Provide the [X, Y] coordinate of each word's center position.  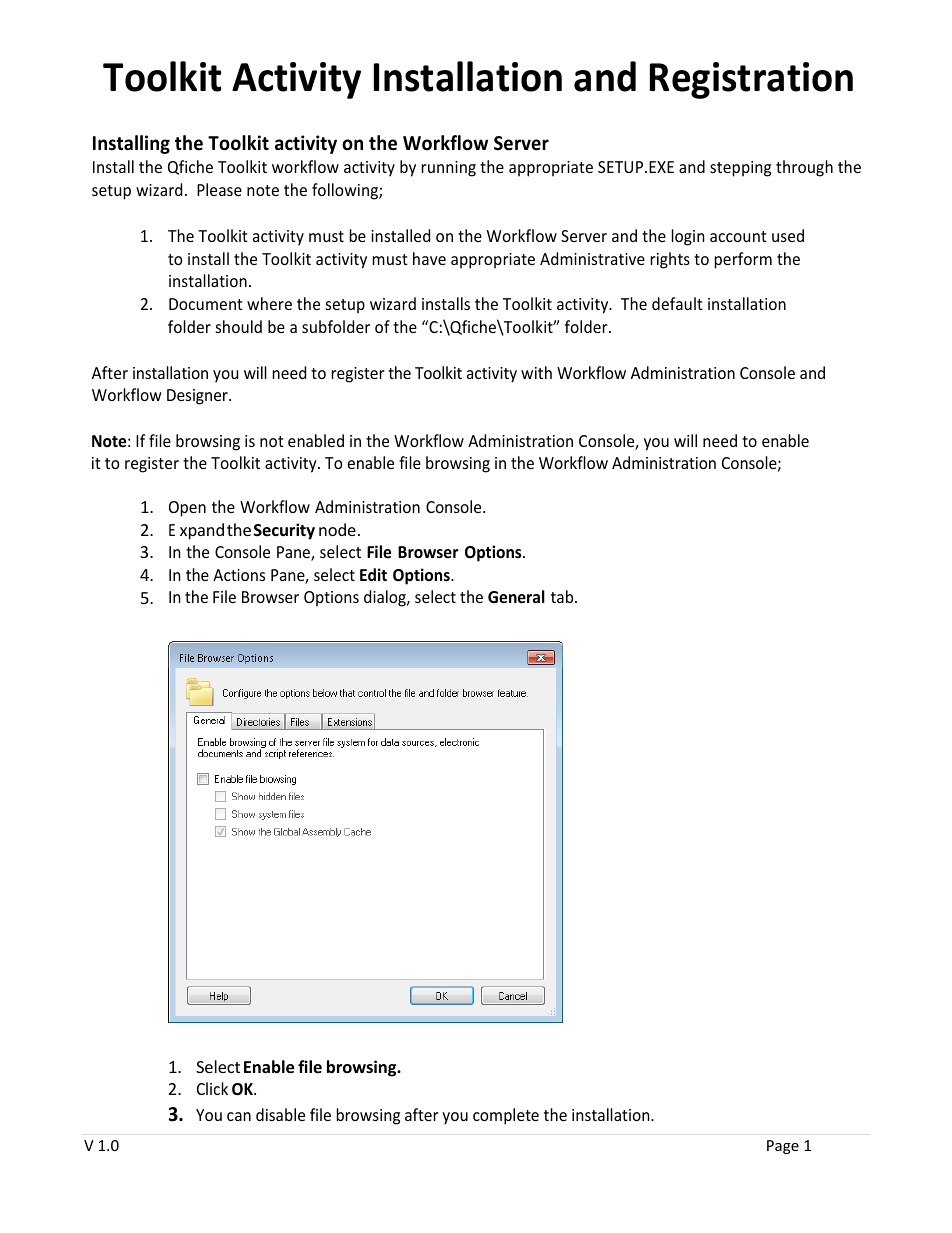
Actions [239, 575]
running [449, 169]
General [516, 597]
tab [563, 596]
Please [219, 189]
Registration [751, 80]
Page [783, 1147]
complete [506, 1116]
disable [280, 1114]
